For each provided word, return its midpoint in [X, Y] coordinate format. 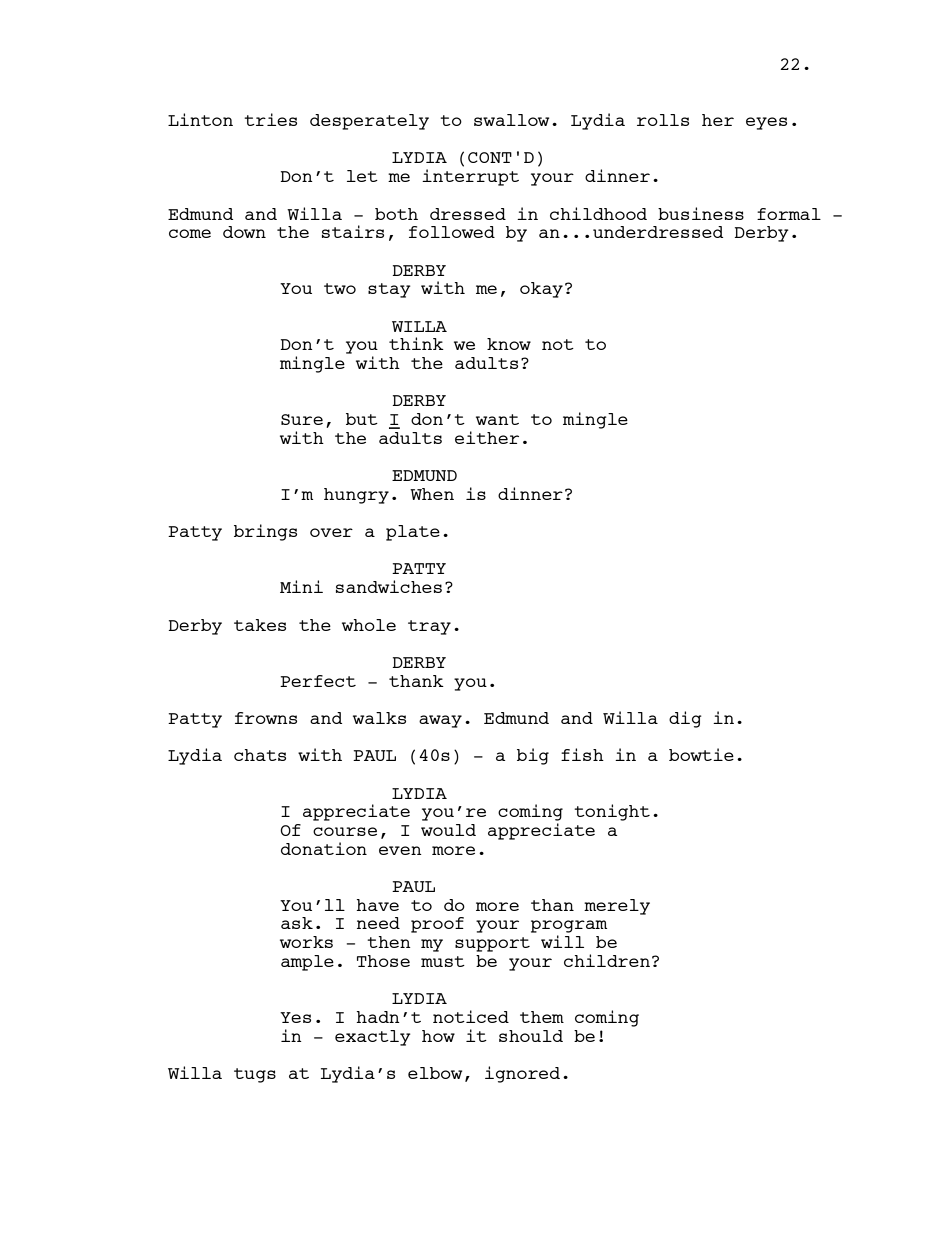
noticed [471, 1016]
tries [270, 119]
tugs [255, 1075]
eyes [766, 123]
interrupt [470, 177]
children [607, 960]
